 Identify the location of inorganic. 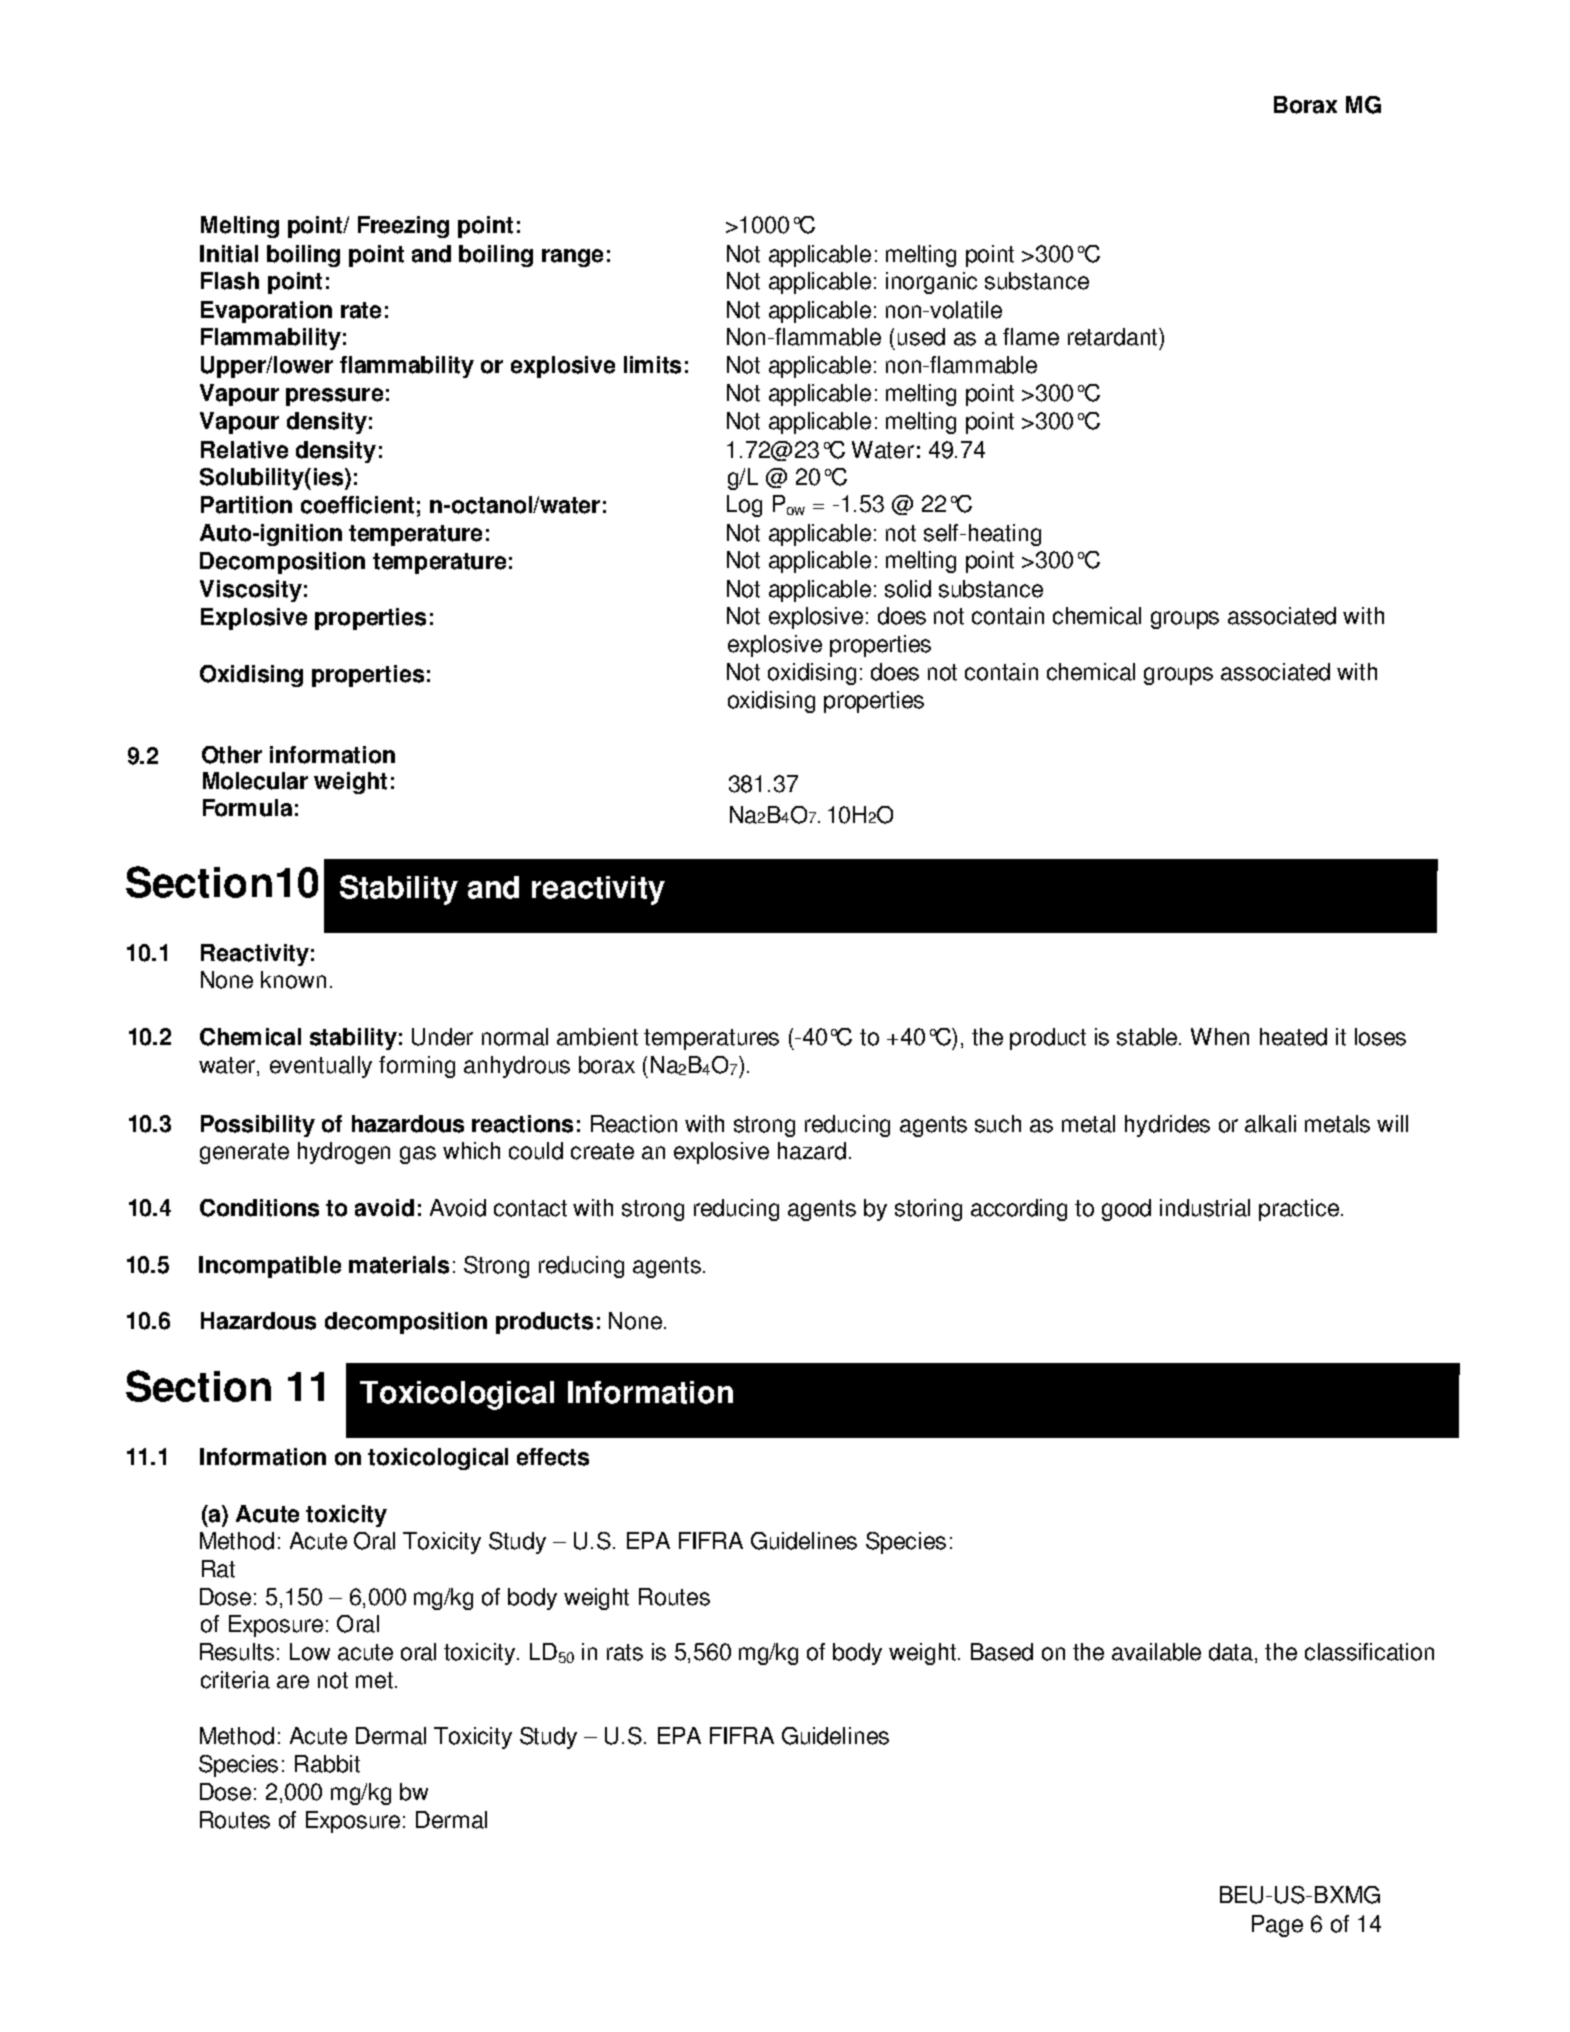
(931, 283).
